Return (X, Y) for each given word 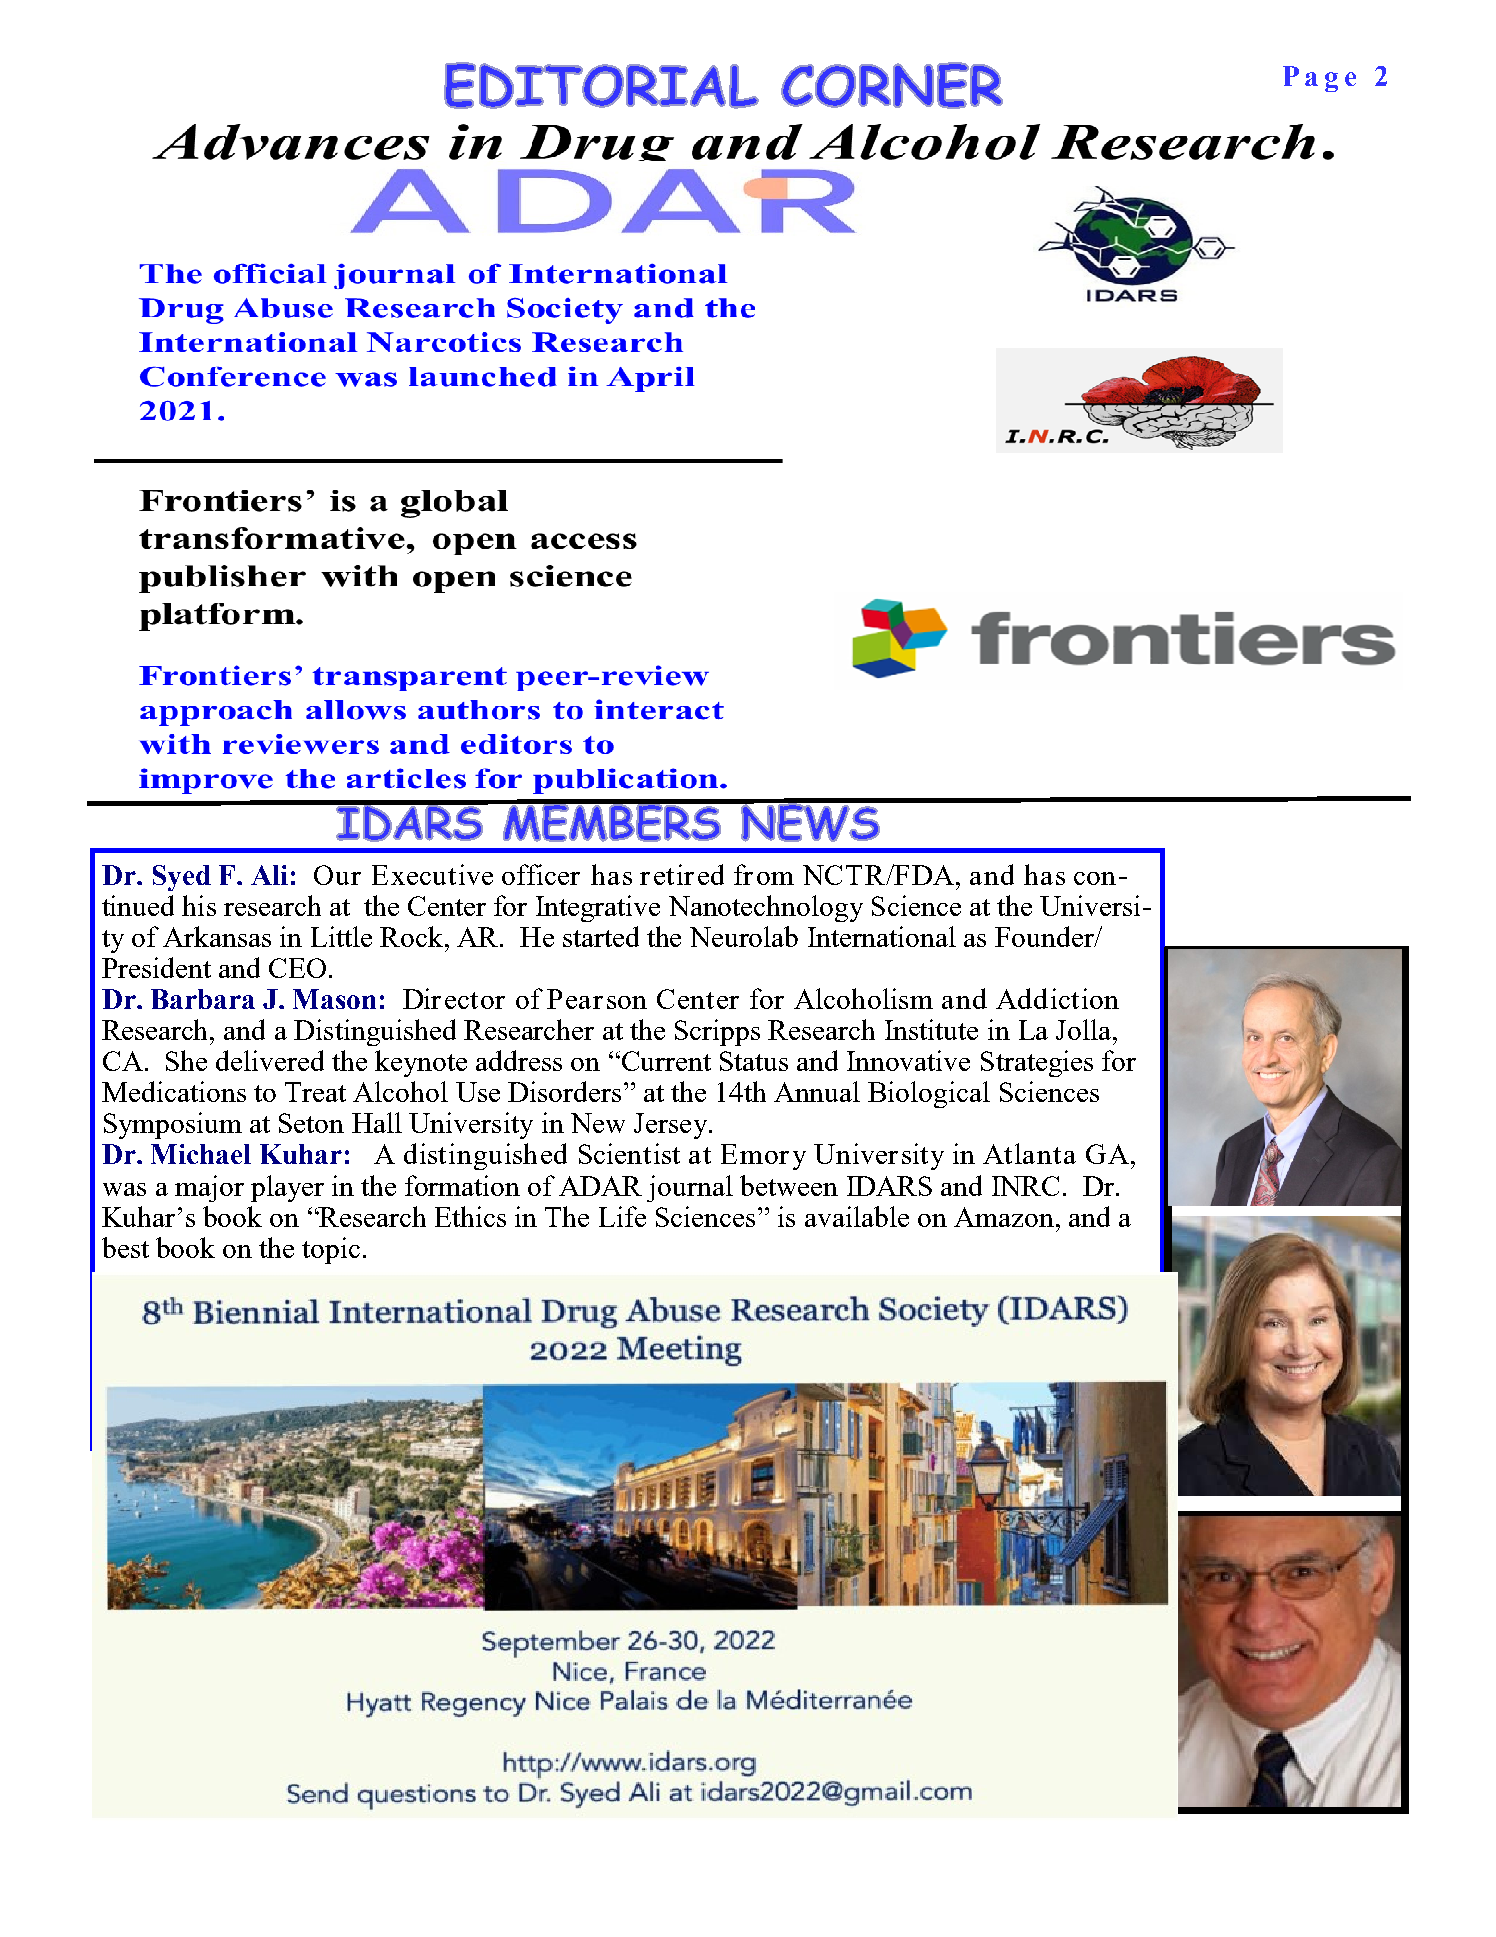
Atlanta (1029, 1153)
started (601, 936)
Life (622, 1216)
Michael (201, 1154)
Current (665, 1061)
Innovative (908, 1060)
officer (541, 874)
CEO (297, 968)
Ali (269, 875)
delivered (270, 1060)
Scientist (629, 1153)
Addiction (1057, 998)
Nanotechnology (766, 908)
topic (331, 1250)
